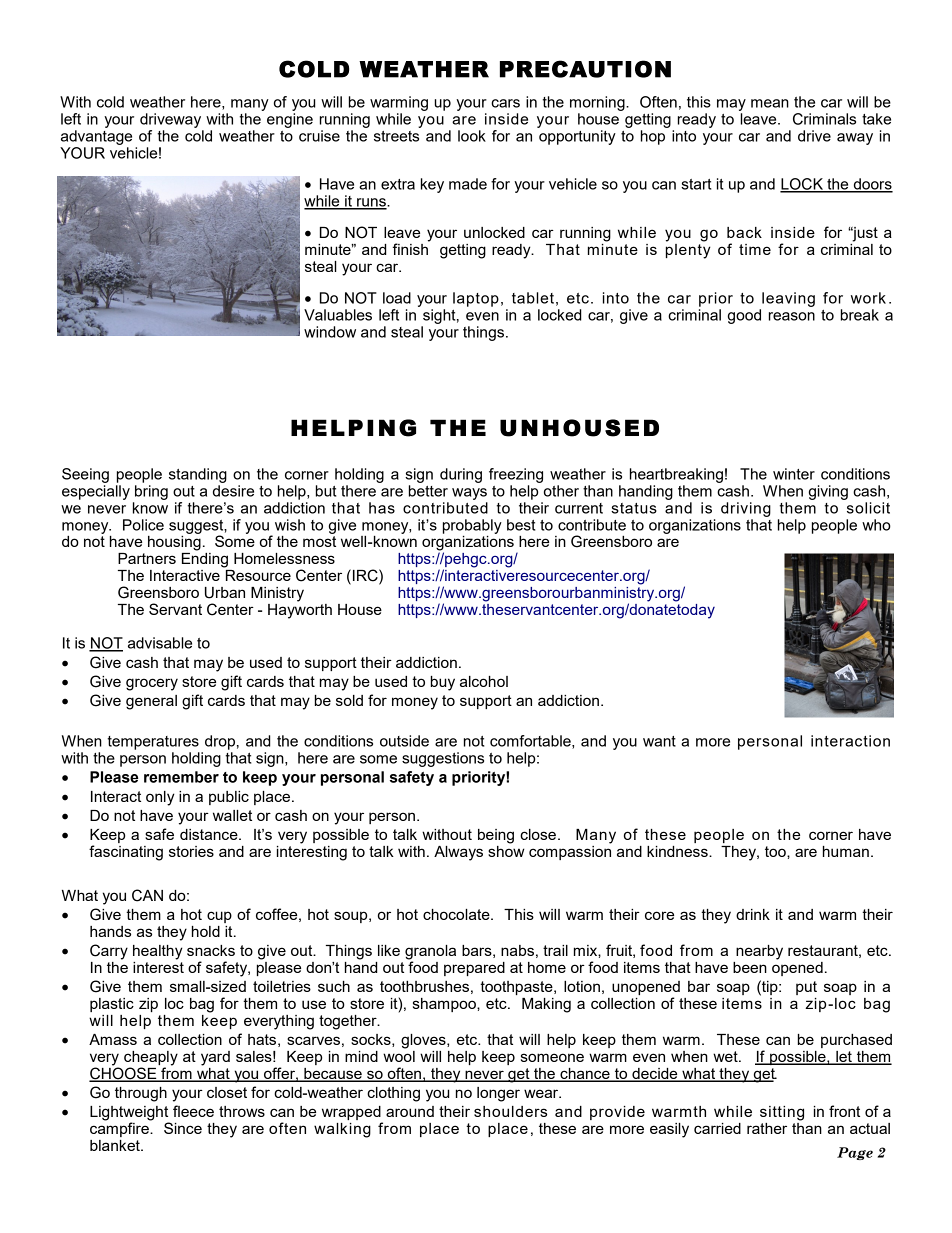  I want to click on during, so click(461, 475).
